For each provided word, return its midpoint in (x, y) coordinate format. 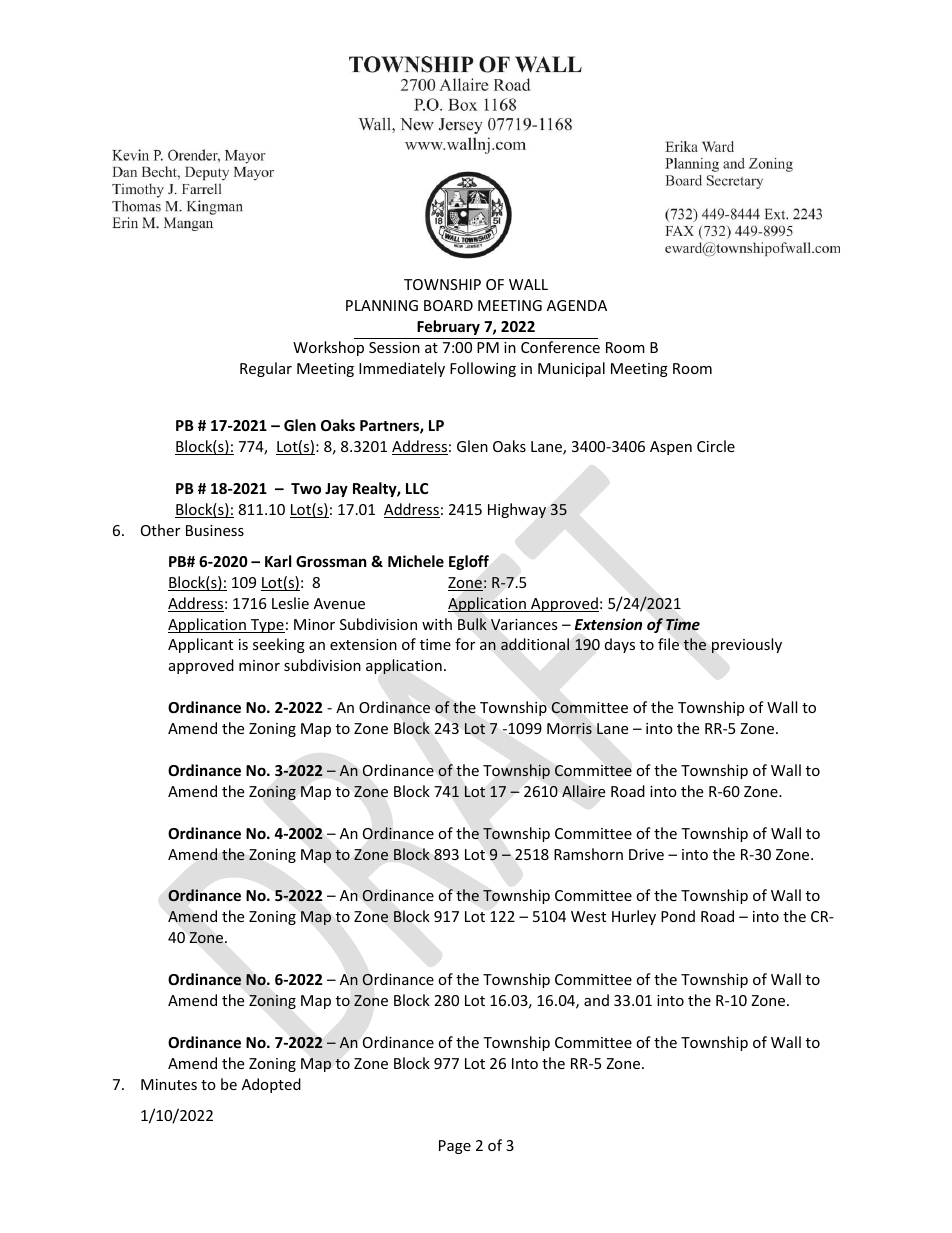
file (668, 644)
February (448, 327)
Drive (646, 854)
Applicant (200, 645)
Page (455, 1147)
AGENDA (577, 305)
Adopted (271, 1085)
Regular (266, 369)
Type (267, 626)
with (437, 624)
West (588, 916)
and (596, 1000)
